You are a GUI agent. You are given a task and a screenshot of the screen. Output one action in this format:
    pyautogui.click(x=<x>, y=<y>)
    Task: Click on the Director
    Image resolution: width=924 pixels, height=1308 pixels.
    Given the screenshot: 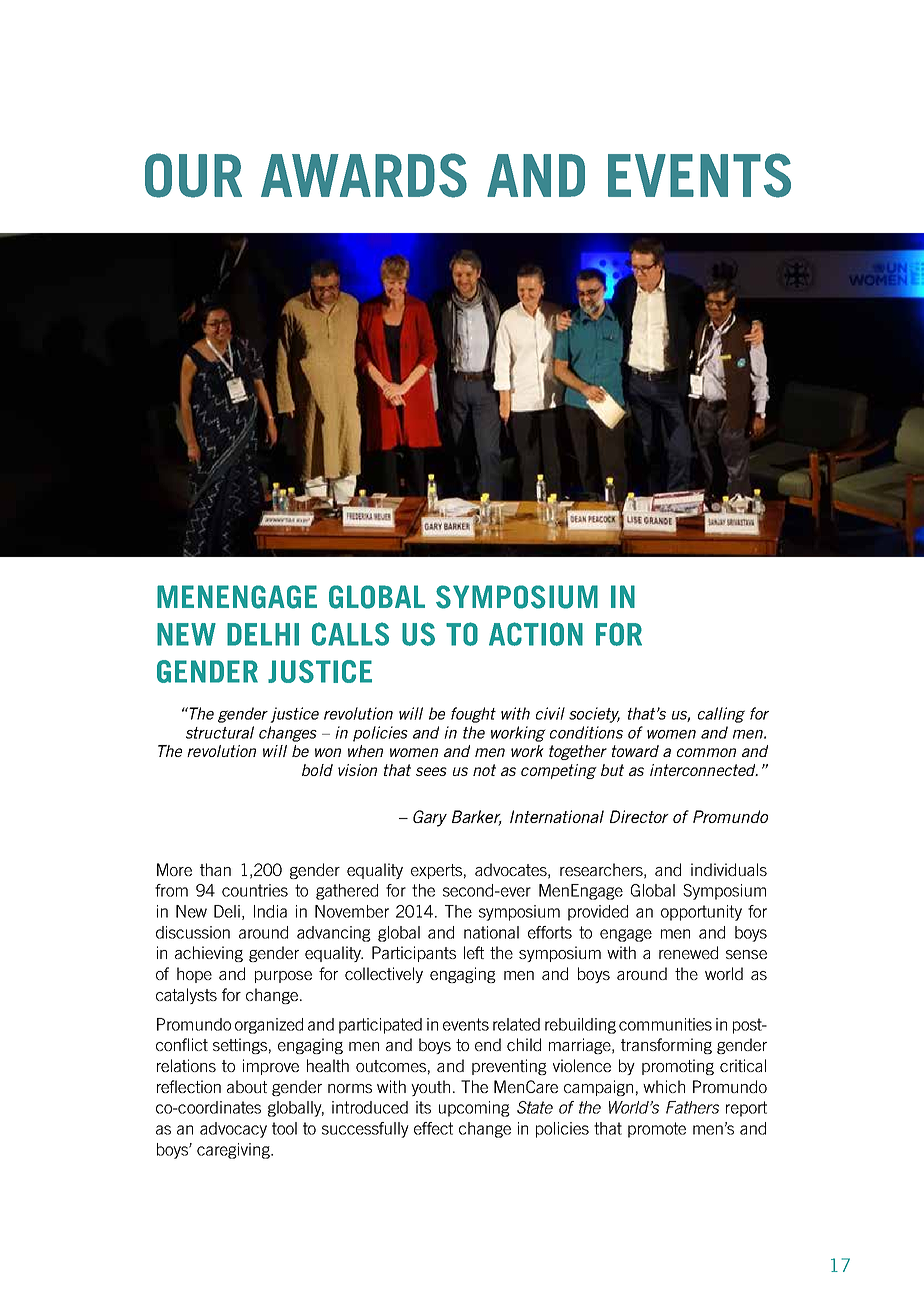 What is the action you would take?
    pyautogui.click(x=639, y=816)
